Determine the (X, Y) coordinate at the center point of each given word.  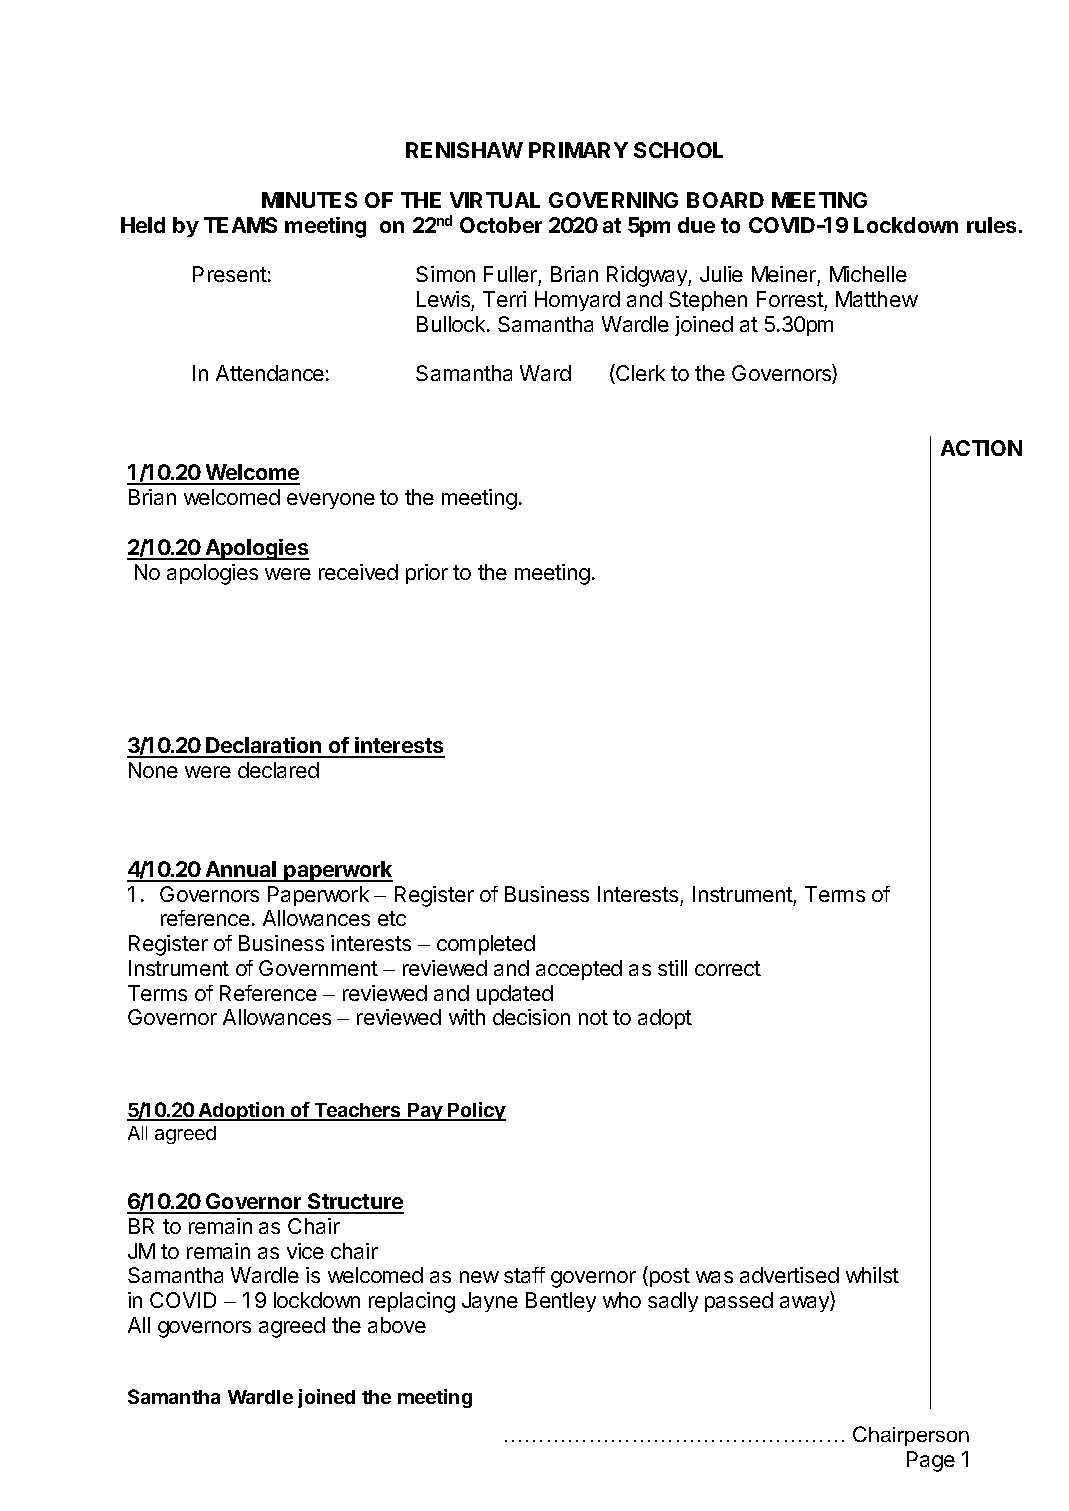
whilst (872, 1275)
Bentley (561, 1302)
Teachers (358, 1111)
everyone (331, 501)
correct (728, 968)
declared (278, 770)
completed (486, 945)
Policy (476, 1111)
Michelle (868, 274)
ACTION (981, 448)
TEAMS (240, 225)
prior (427, 574)
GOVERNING (613, 200)
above (397, 1325)
